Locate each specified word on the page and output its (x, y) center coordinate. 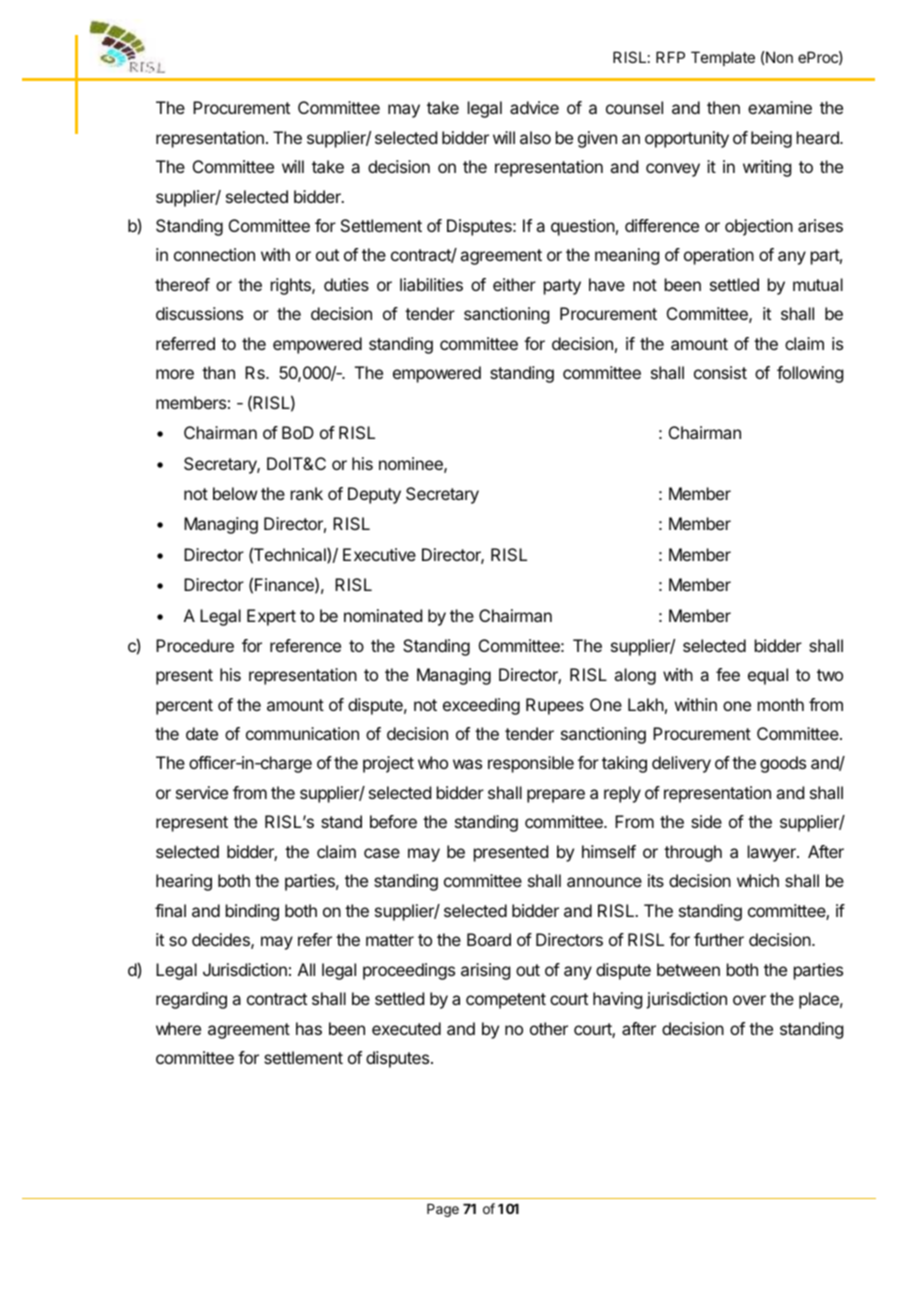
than (218, 372)
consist (720, 372)
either (514, 284)
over (749, 1000)
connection (214, 254)
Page (443, 1210)
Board (489, 939)
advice (534, 107)
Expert (271, 617)
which (758, 880)
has (309, 1028)
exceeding (481, 706)
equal (768, 676)
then (723, 107)
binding (252, 912)
